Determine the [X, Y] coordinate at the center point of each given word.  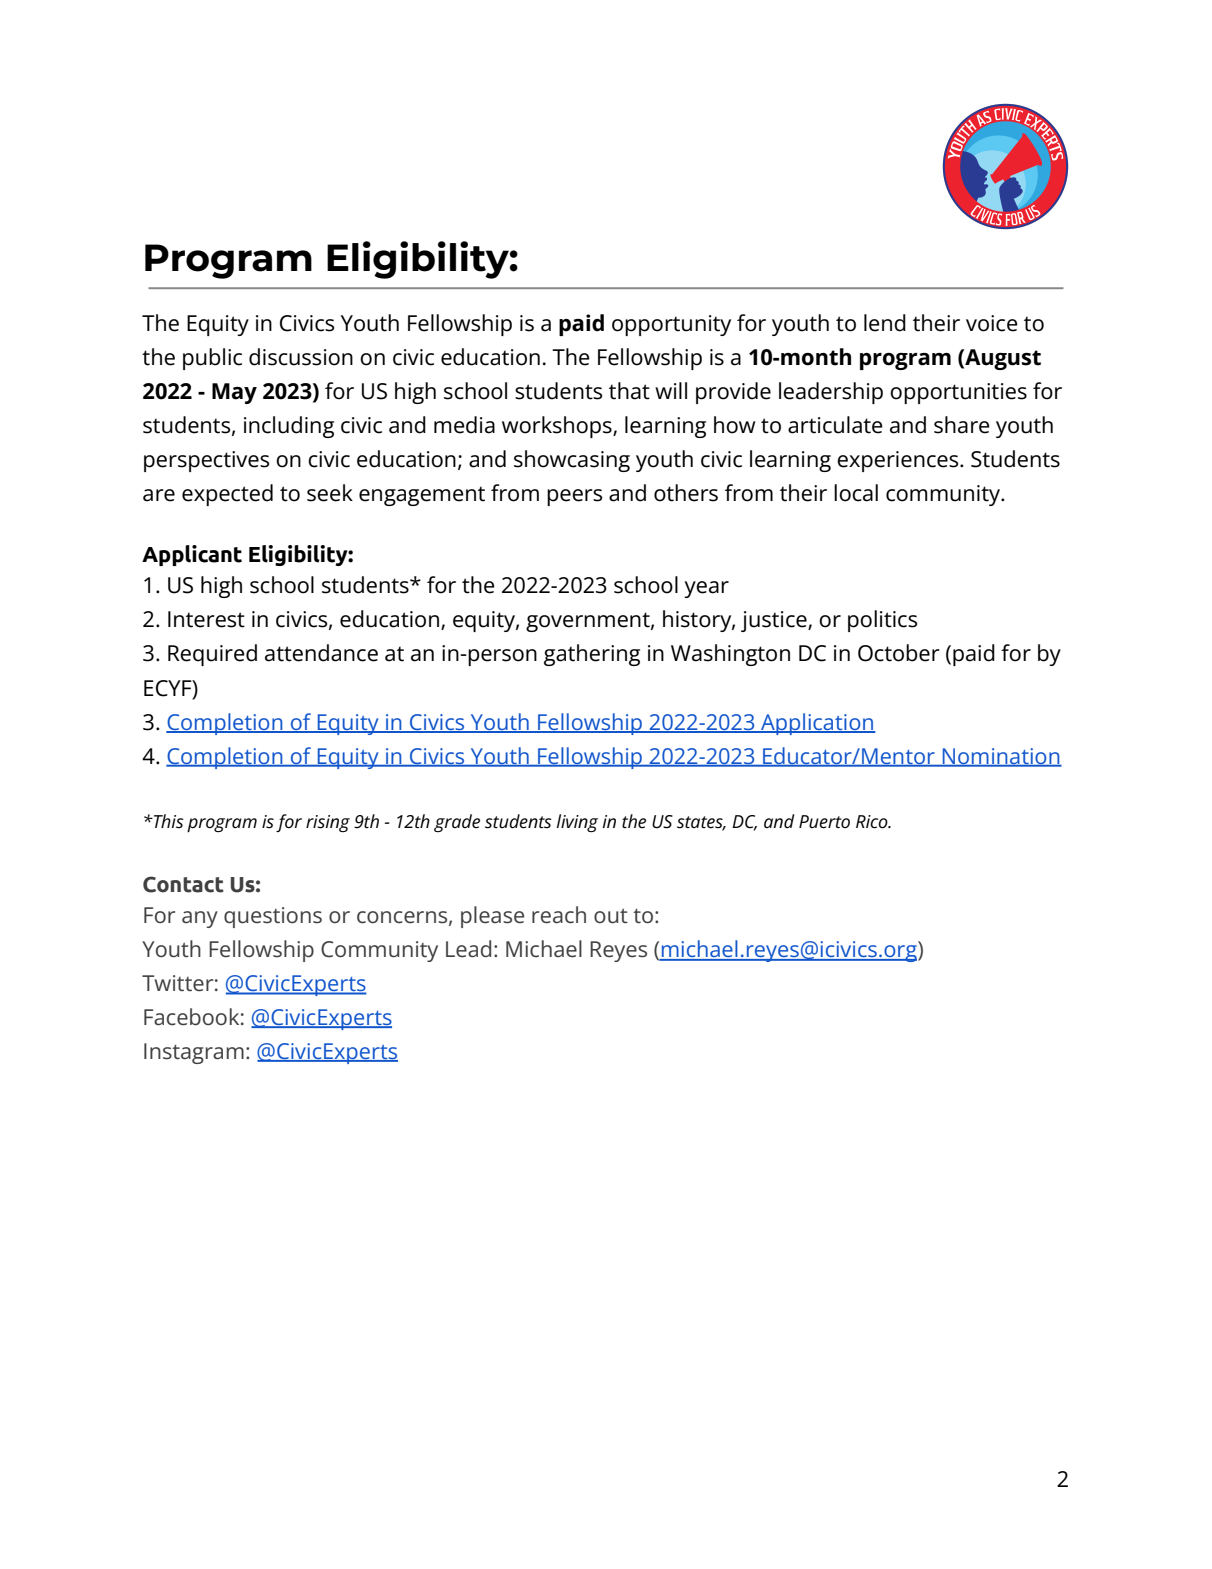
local [856, 493]
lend [885, 323]
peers [574, 497]
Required [212, 655]
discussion [301, 357]
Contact [183, 884]
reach [559, 915]
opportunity [671, 325]
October [899, 653]
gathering [592, 655]
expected [227, 495]
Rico [873, 822]
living [577, 823]
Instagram [194, 1053]
